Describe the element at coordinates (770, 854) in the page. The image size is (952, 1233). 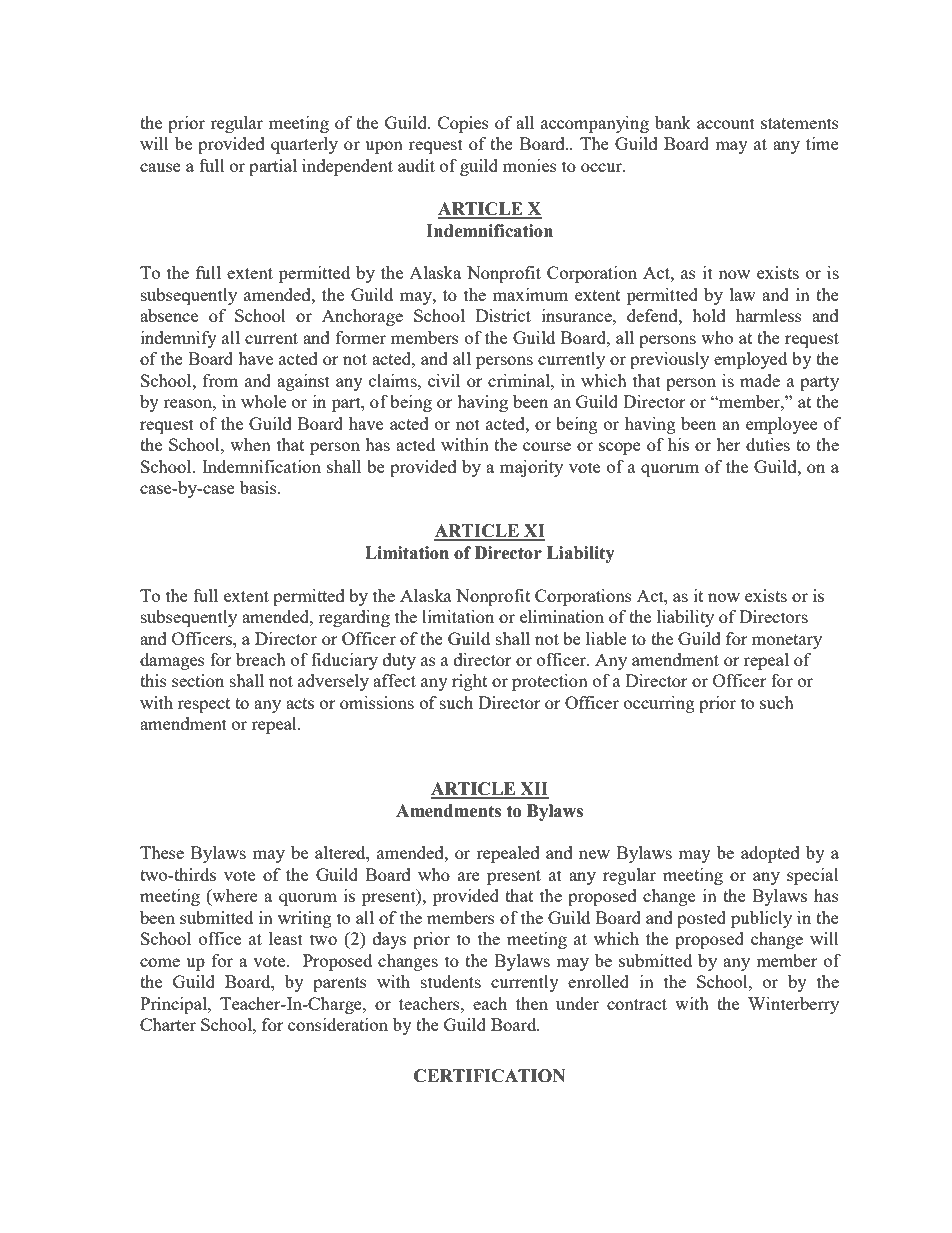
I see `adopted` at that location.
